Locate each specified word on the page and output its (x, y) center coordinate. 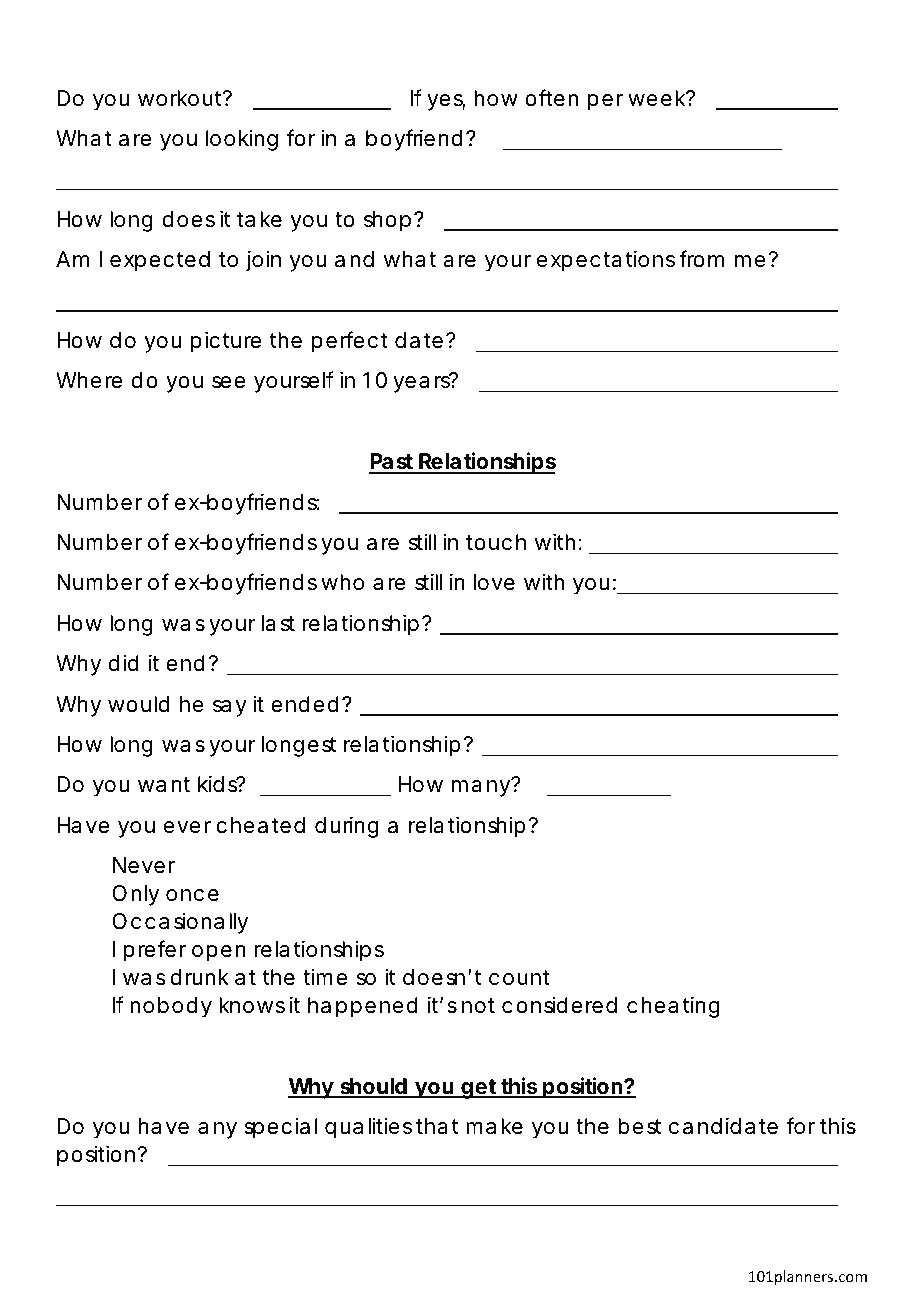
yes (446, 102)
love (494, 582)
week (658, 98)
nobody (171, 1007)
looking (242, 140)
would (138, 704)
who (342, 582)
